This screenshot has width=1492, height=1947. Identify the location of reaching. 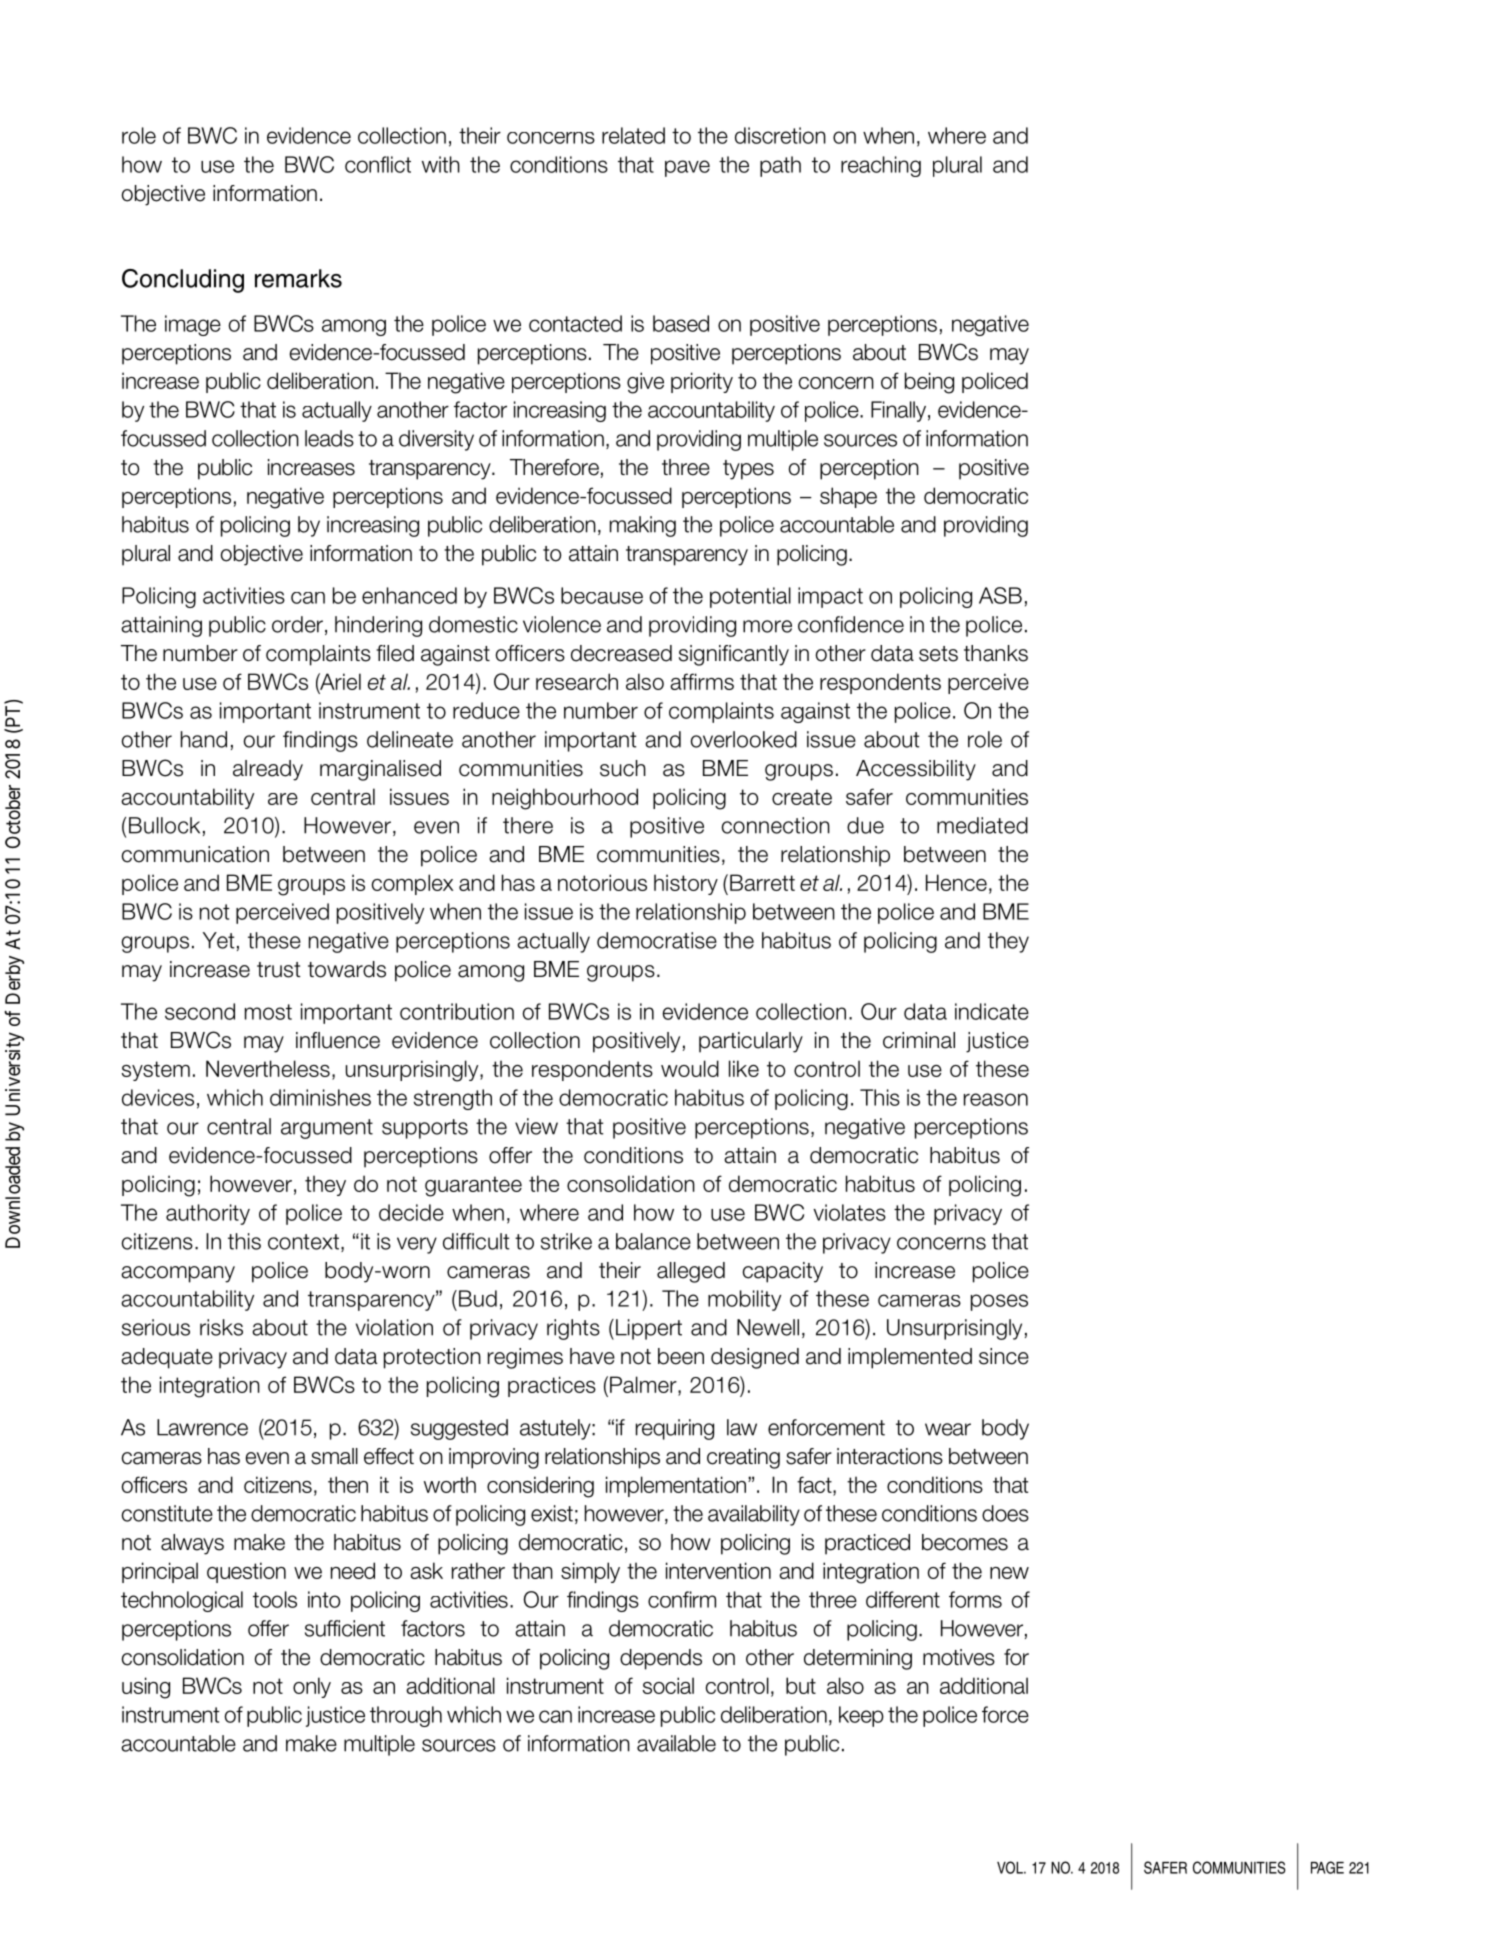
(881, 166).
